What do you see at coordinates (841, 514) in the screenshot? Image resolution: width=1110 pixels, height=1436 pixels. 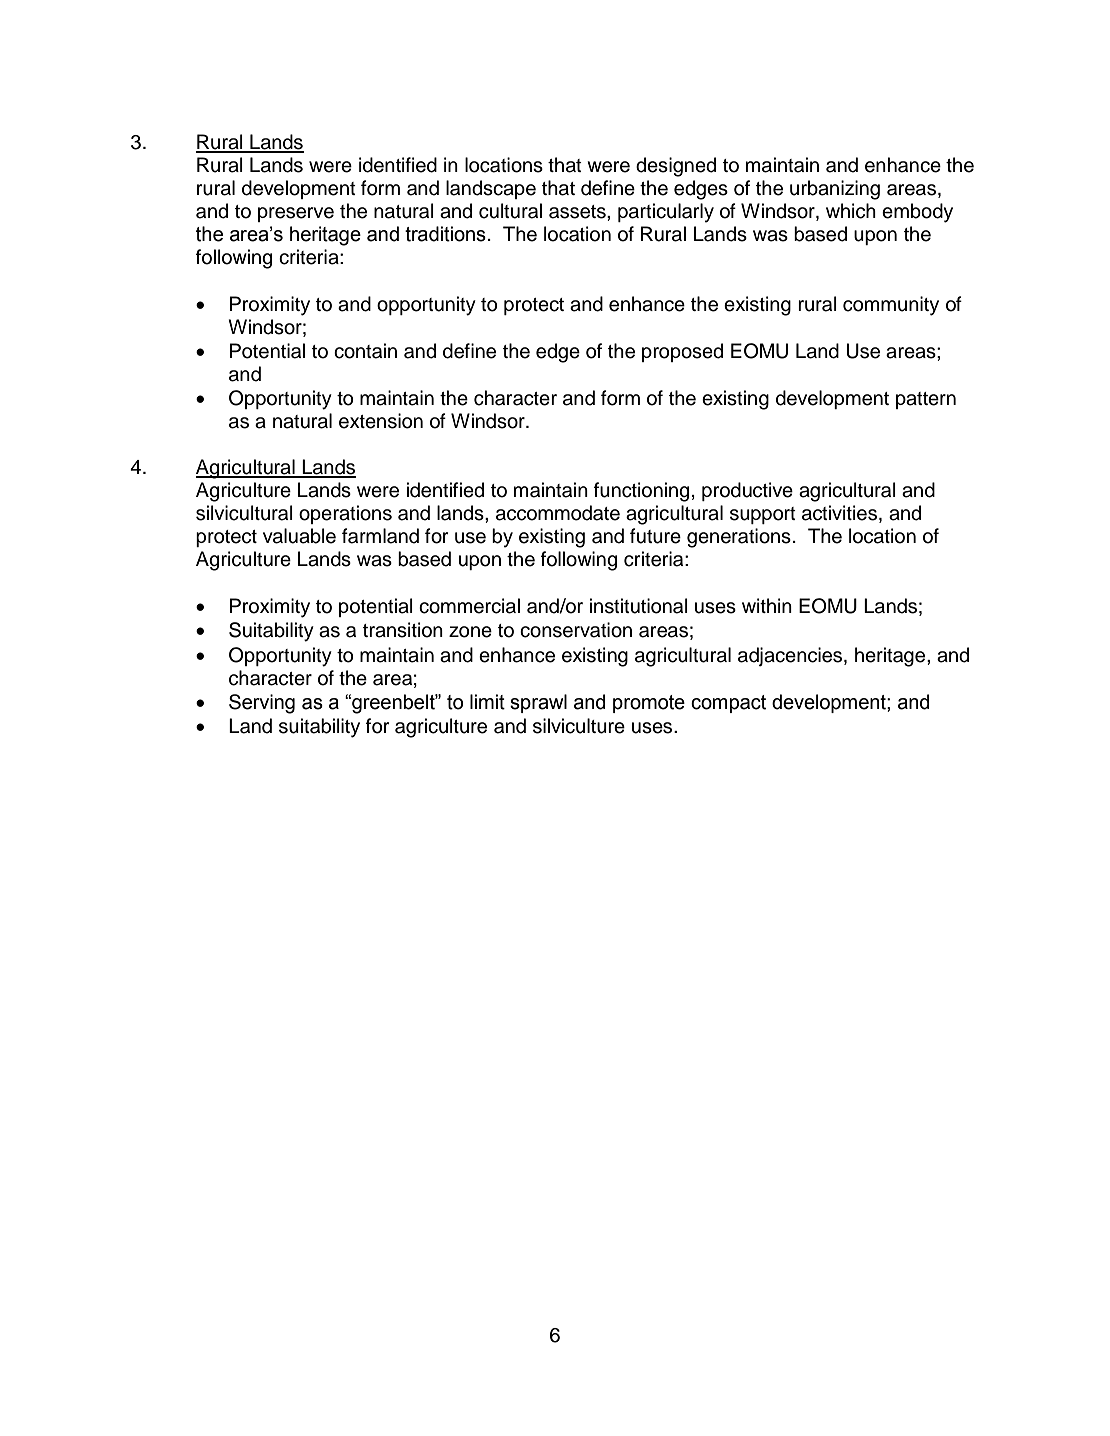 I see `activities` at bounding box center [841, 514].
